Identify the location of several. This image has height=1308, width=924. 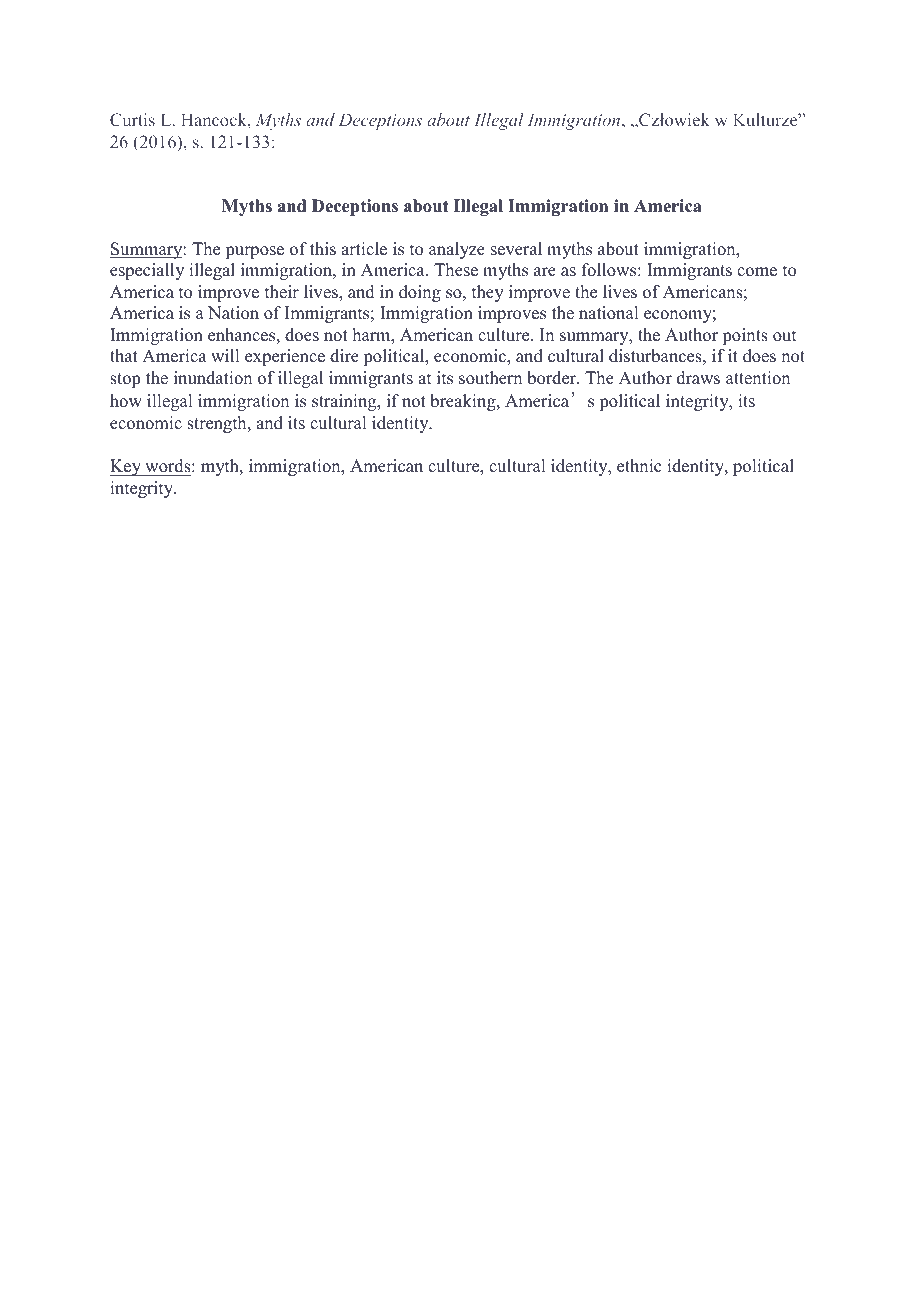
(516, 249).
